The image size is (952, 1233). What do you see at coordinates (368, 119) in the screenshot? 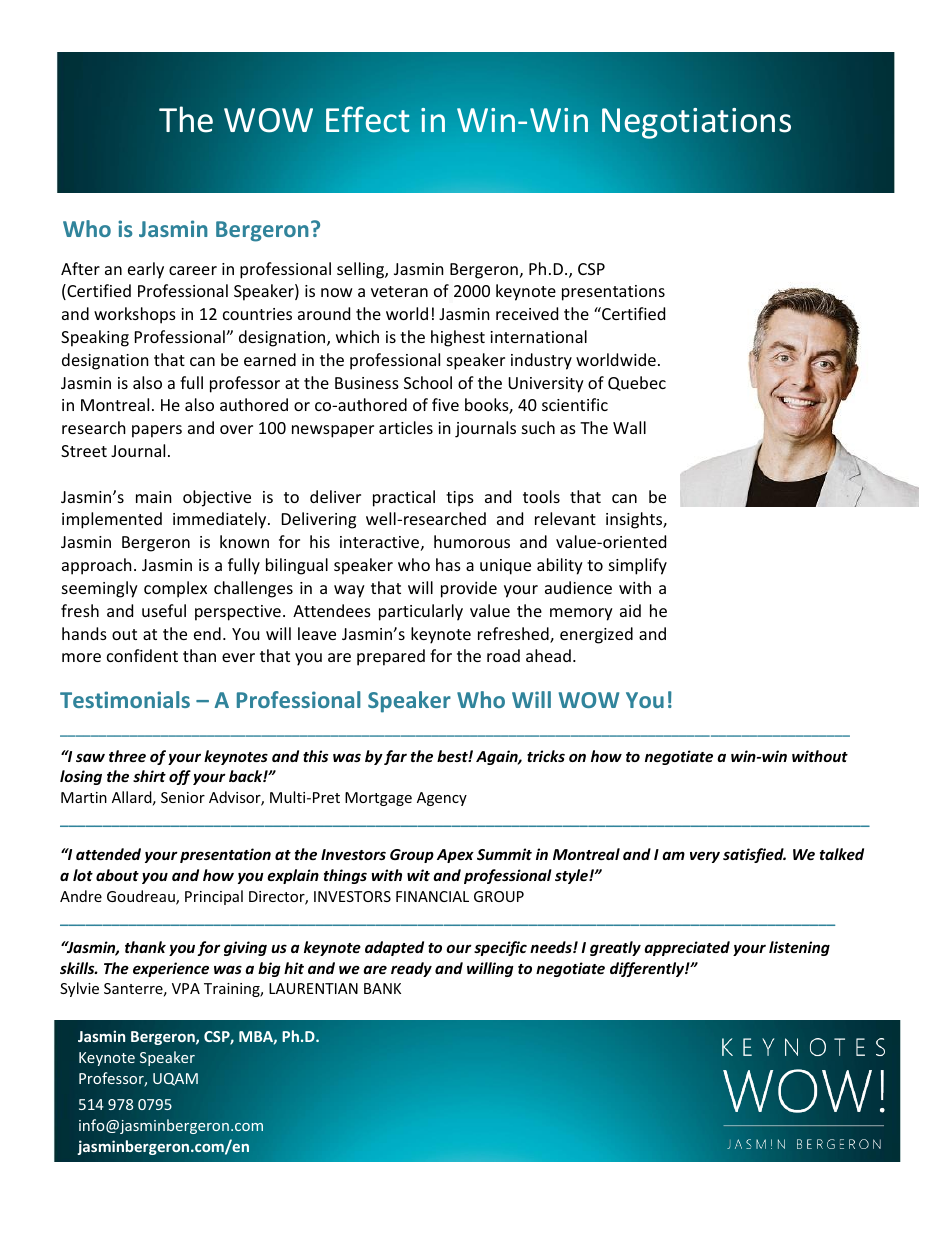
I see `Effect` at bounding box center [368, 119].
